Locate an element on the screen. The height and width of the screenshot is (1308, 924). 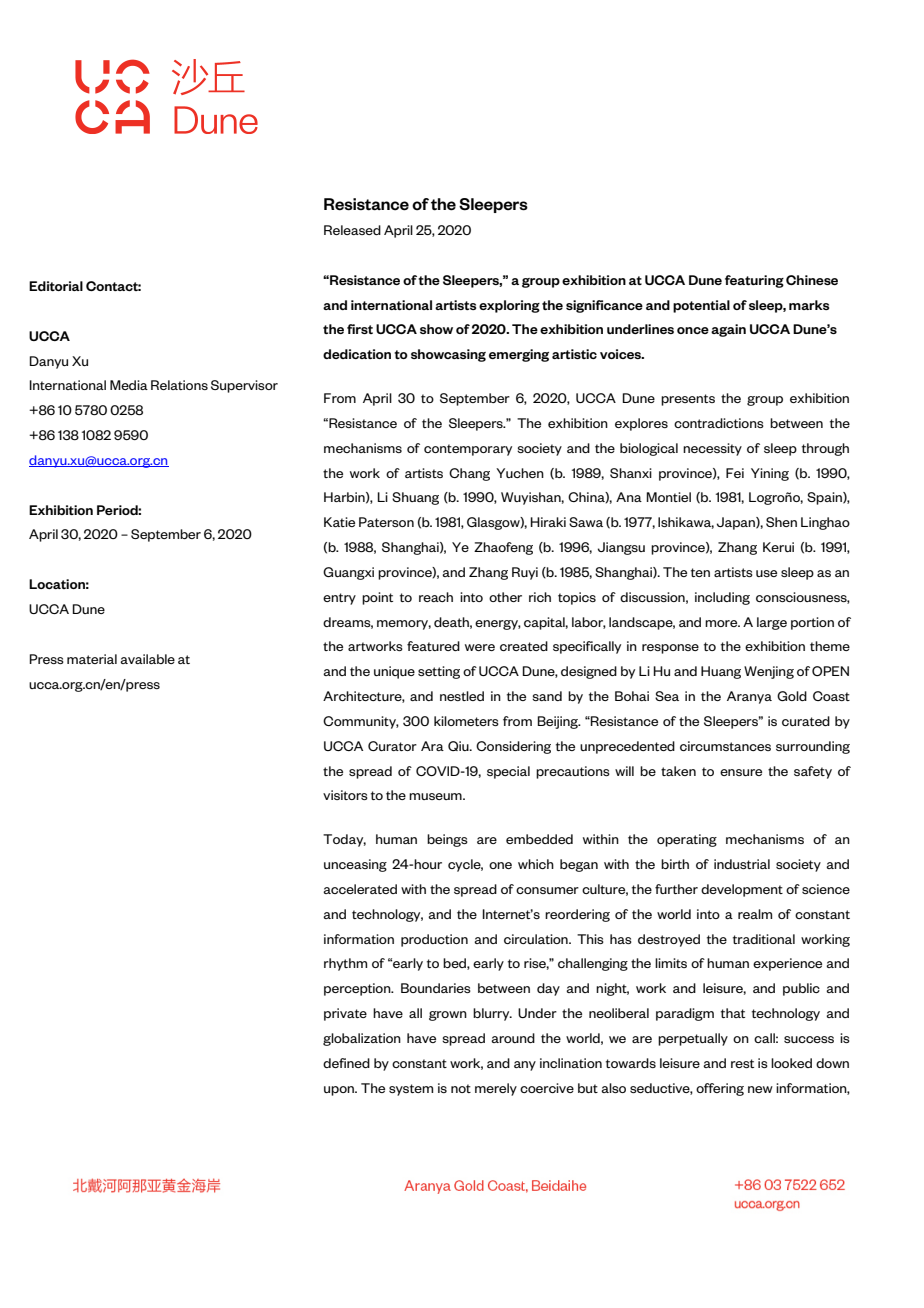
rest is located at coordinates (742, 1063).
